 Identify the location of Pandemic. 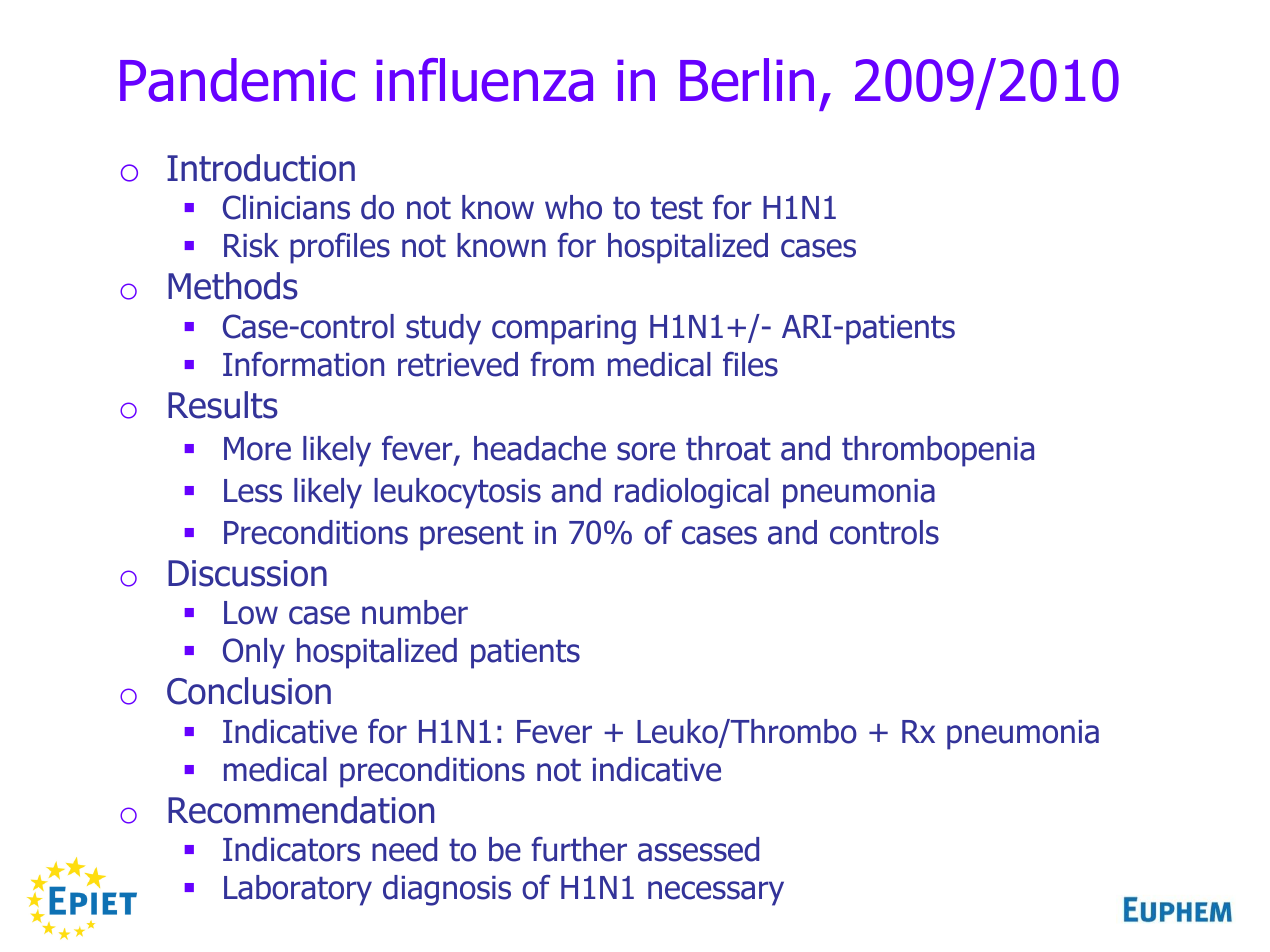
(237, 80).
